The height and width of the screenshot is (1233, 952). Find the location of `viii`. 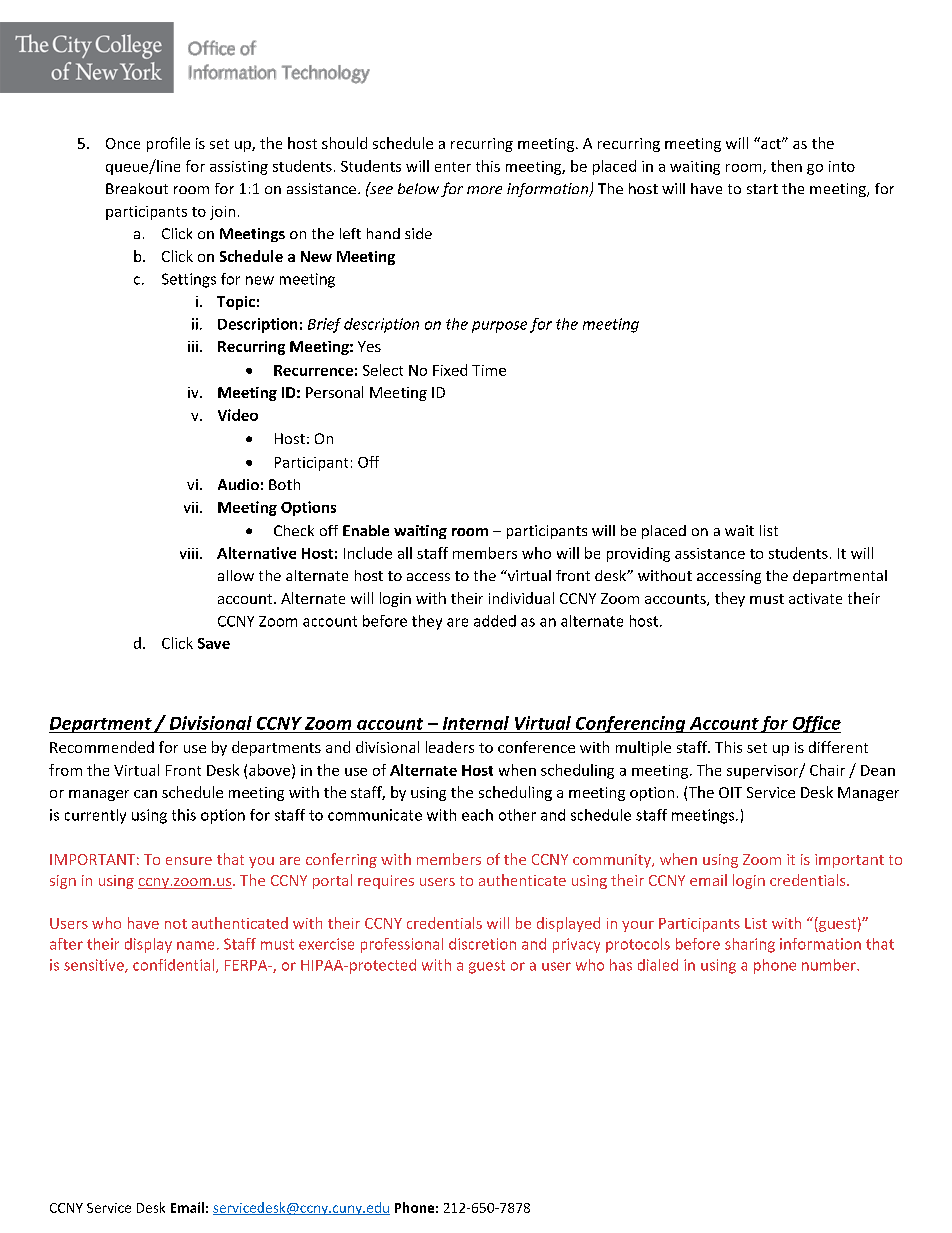

viii is located at coordinates (189, 553).
